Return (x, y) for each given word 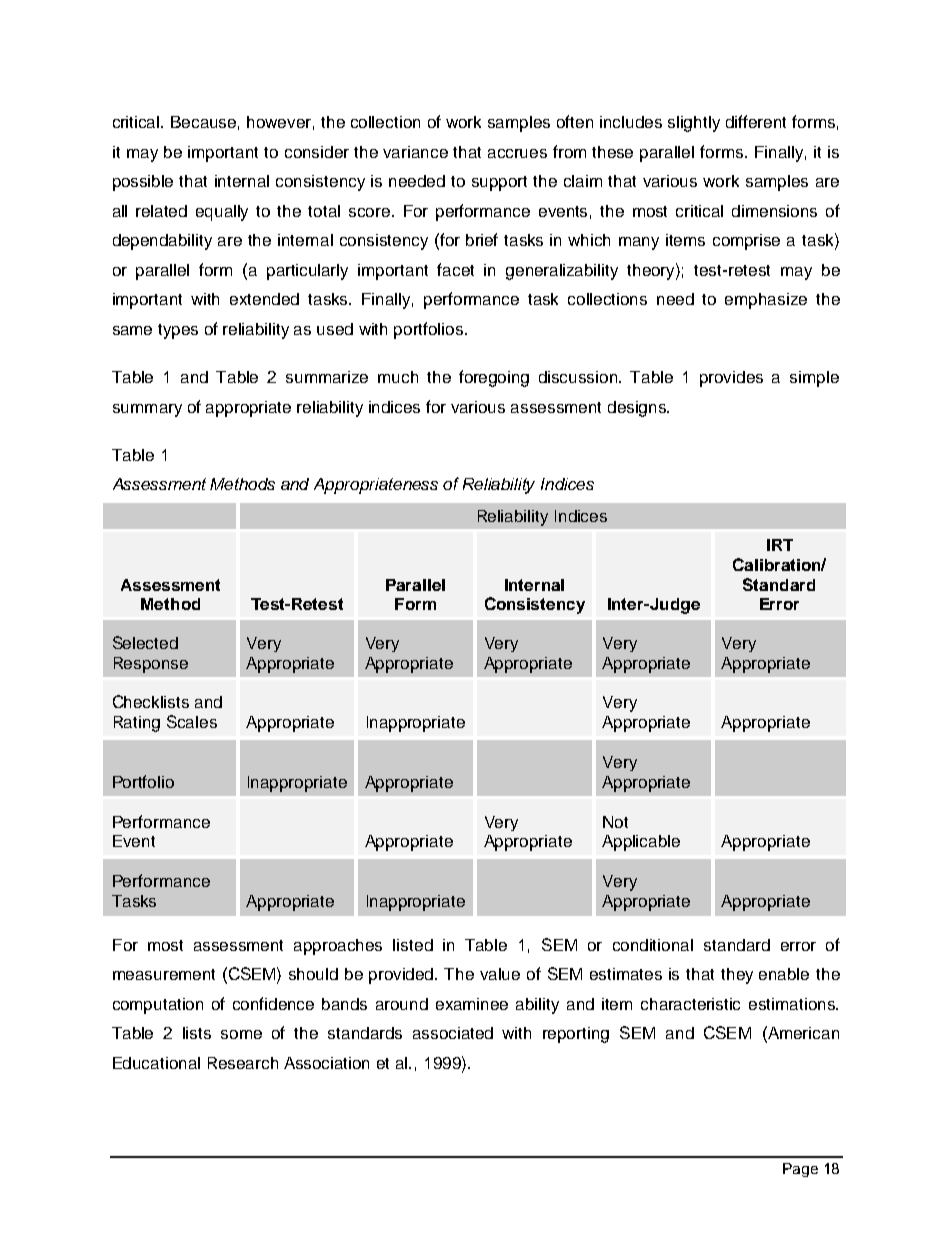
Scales (192, 721)
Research (243, 1063)
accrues (517, 153)
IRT (780, 545)
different (756, 121)
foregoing (494, 378)
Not (615, 822)
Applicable (641, 843)
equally (222, 213)
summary (147, 410)
